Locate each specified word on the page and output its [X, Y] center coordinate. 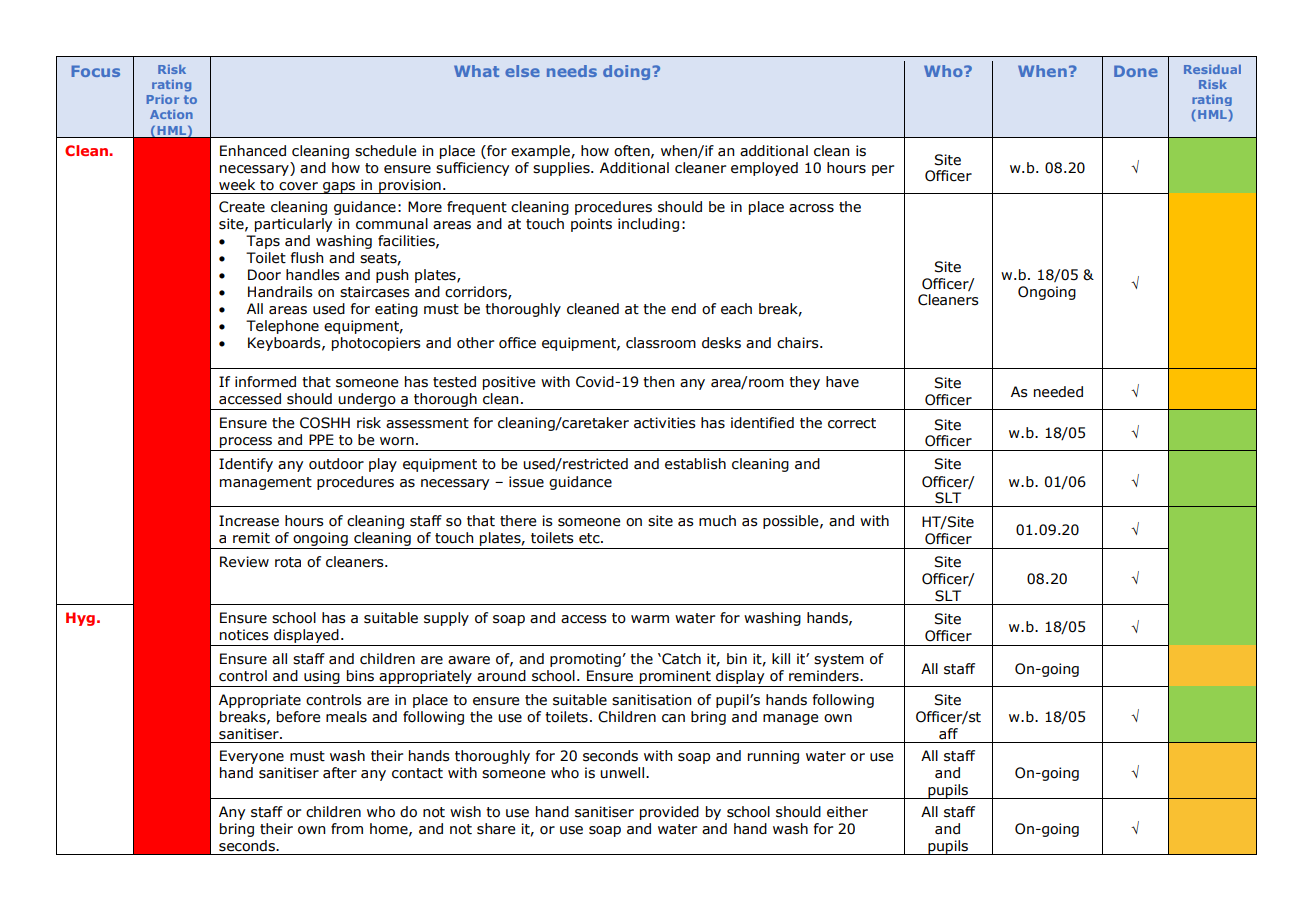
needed [1058, 392]
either [847, 812]
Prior [163, 99]
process [246, 442]
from [347, 829]
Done [1136, 71]
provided [669, 813]
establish [695, 464]
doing [626, 72]
